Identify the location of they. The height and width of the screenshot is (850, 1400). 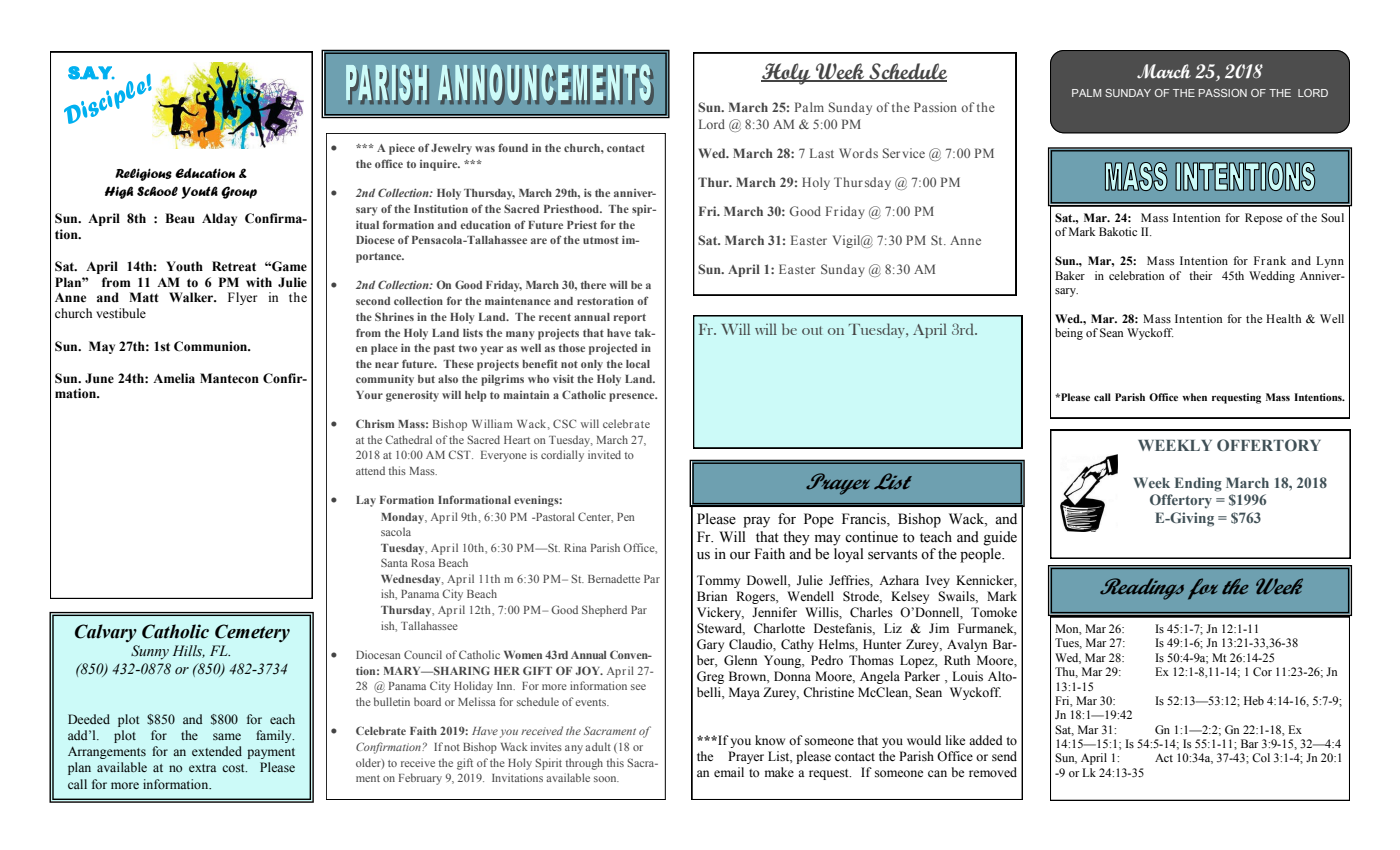
(796, 538).
